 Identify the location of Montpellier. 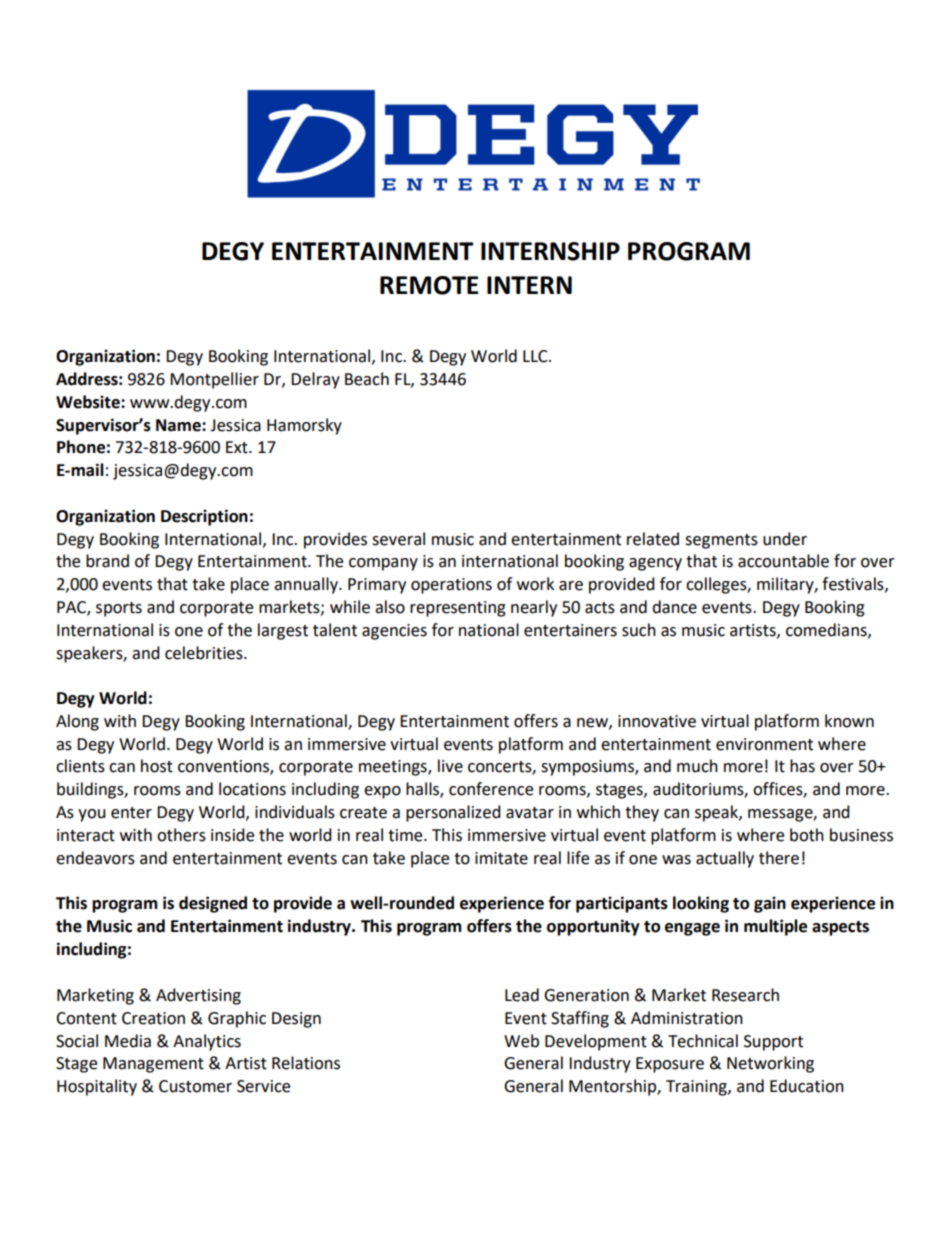
(214, 380).
